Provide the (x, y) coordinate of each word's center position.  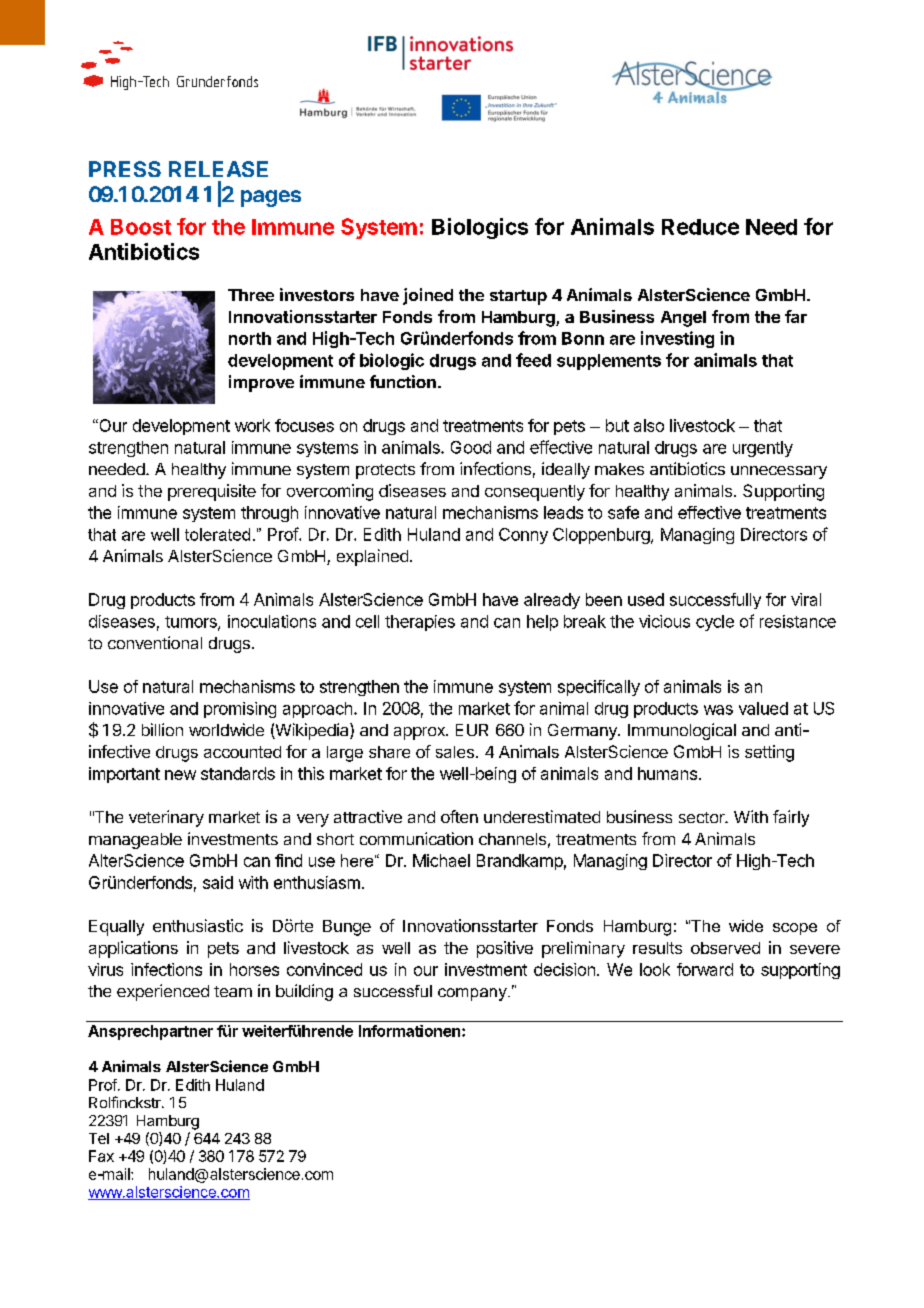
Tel (99, 1138)
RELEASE (218, 169)
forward (705, 969)
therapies (420, 623)
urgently (763, 449)
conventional (155, 642)
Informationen (409, 1031)
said (218, 882)
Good (471, 447)
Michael (441, 860)
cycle (715, 623)
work (252, 425)
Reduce (700, 227)
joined (428, 296)
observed (725, 948)
